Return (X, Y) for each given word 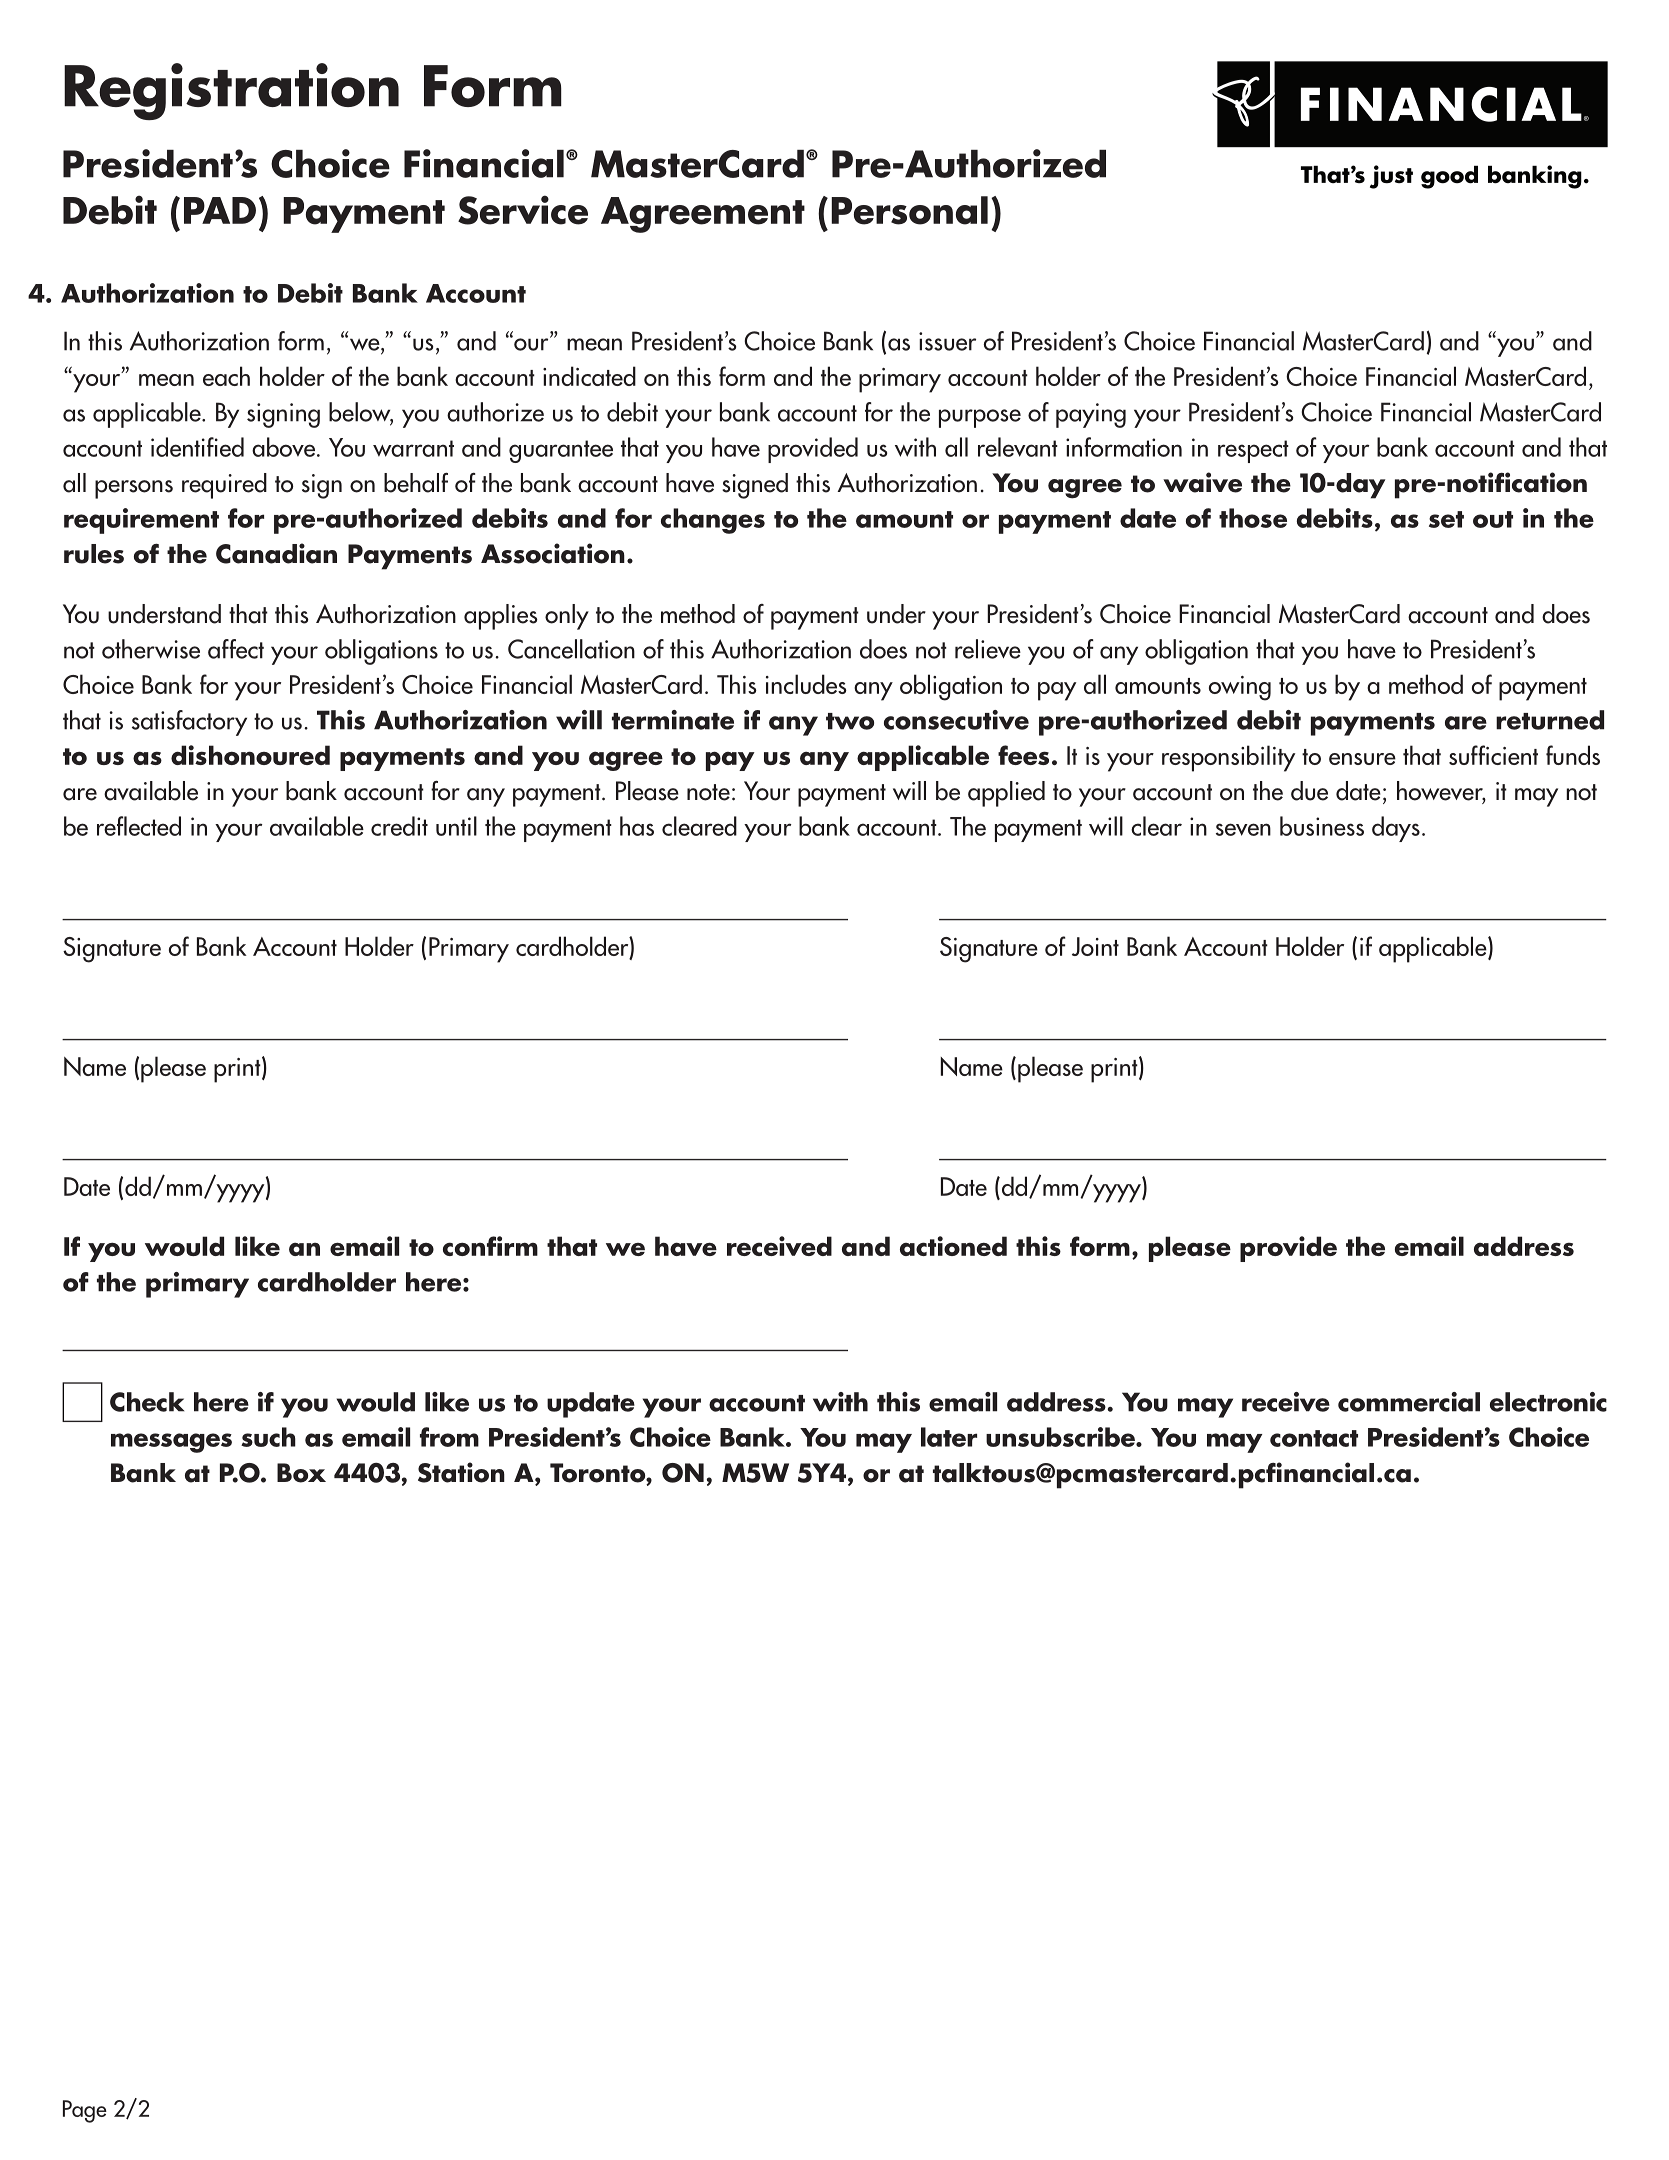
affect (236, 649)
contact (1314, 1438)
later (949, 1437)
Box (301, 1473)
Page (85, 2111)
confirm (490, 1246)
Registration (231, 91)
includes (806, 684)
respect (1253, 451)
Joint (1095, 946)
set (1446, 519)
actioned (953, 1246)
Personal (909, 210)
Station (461, 1472)
